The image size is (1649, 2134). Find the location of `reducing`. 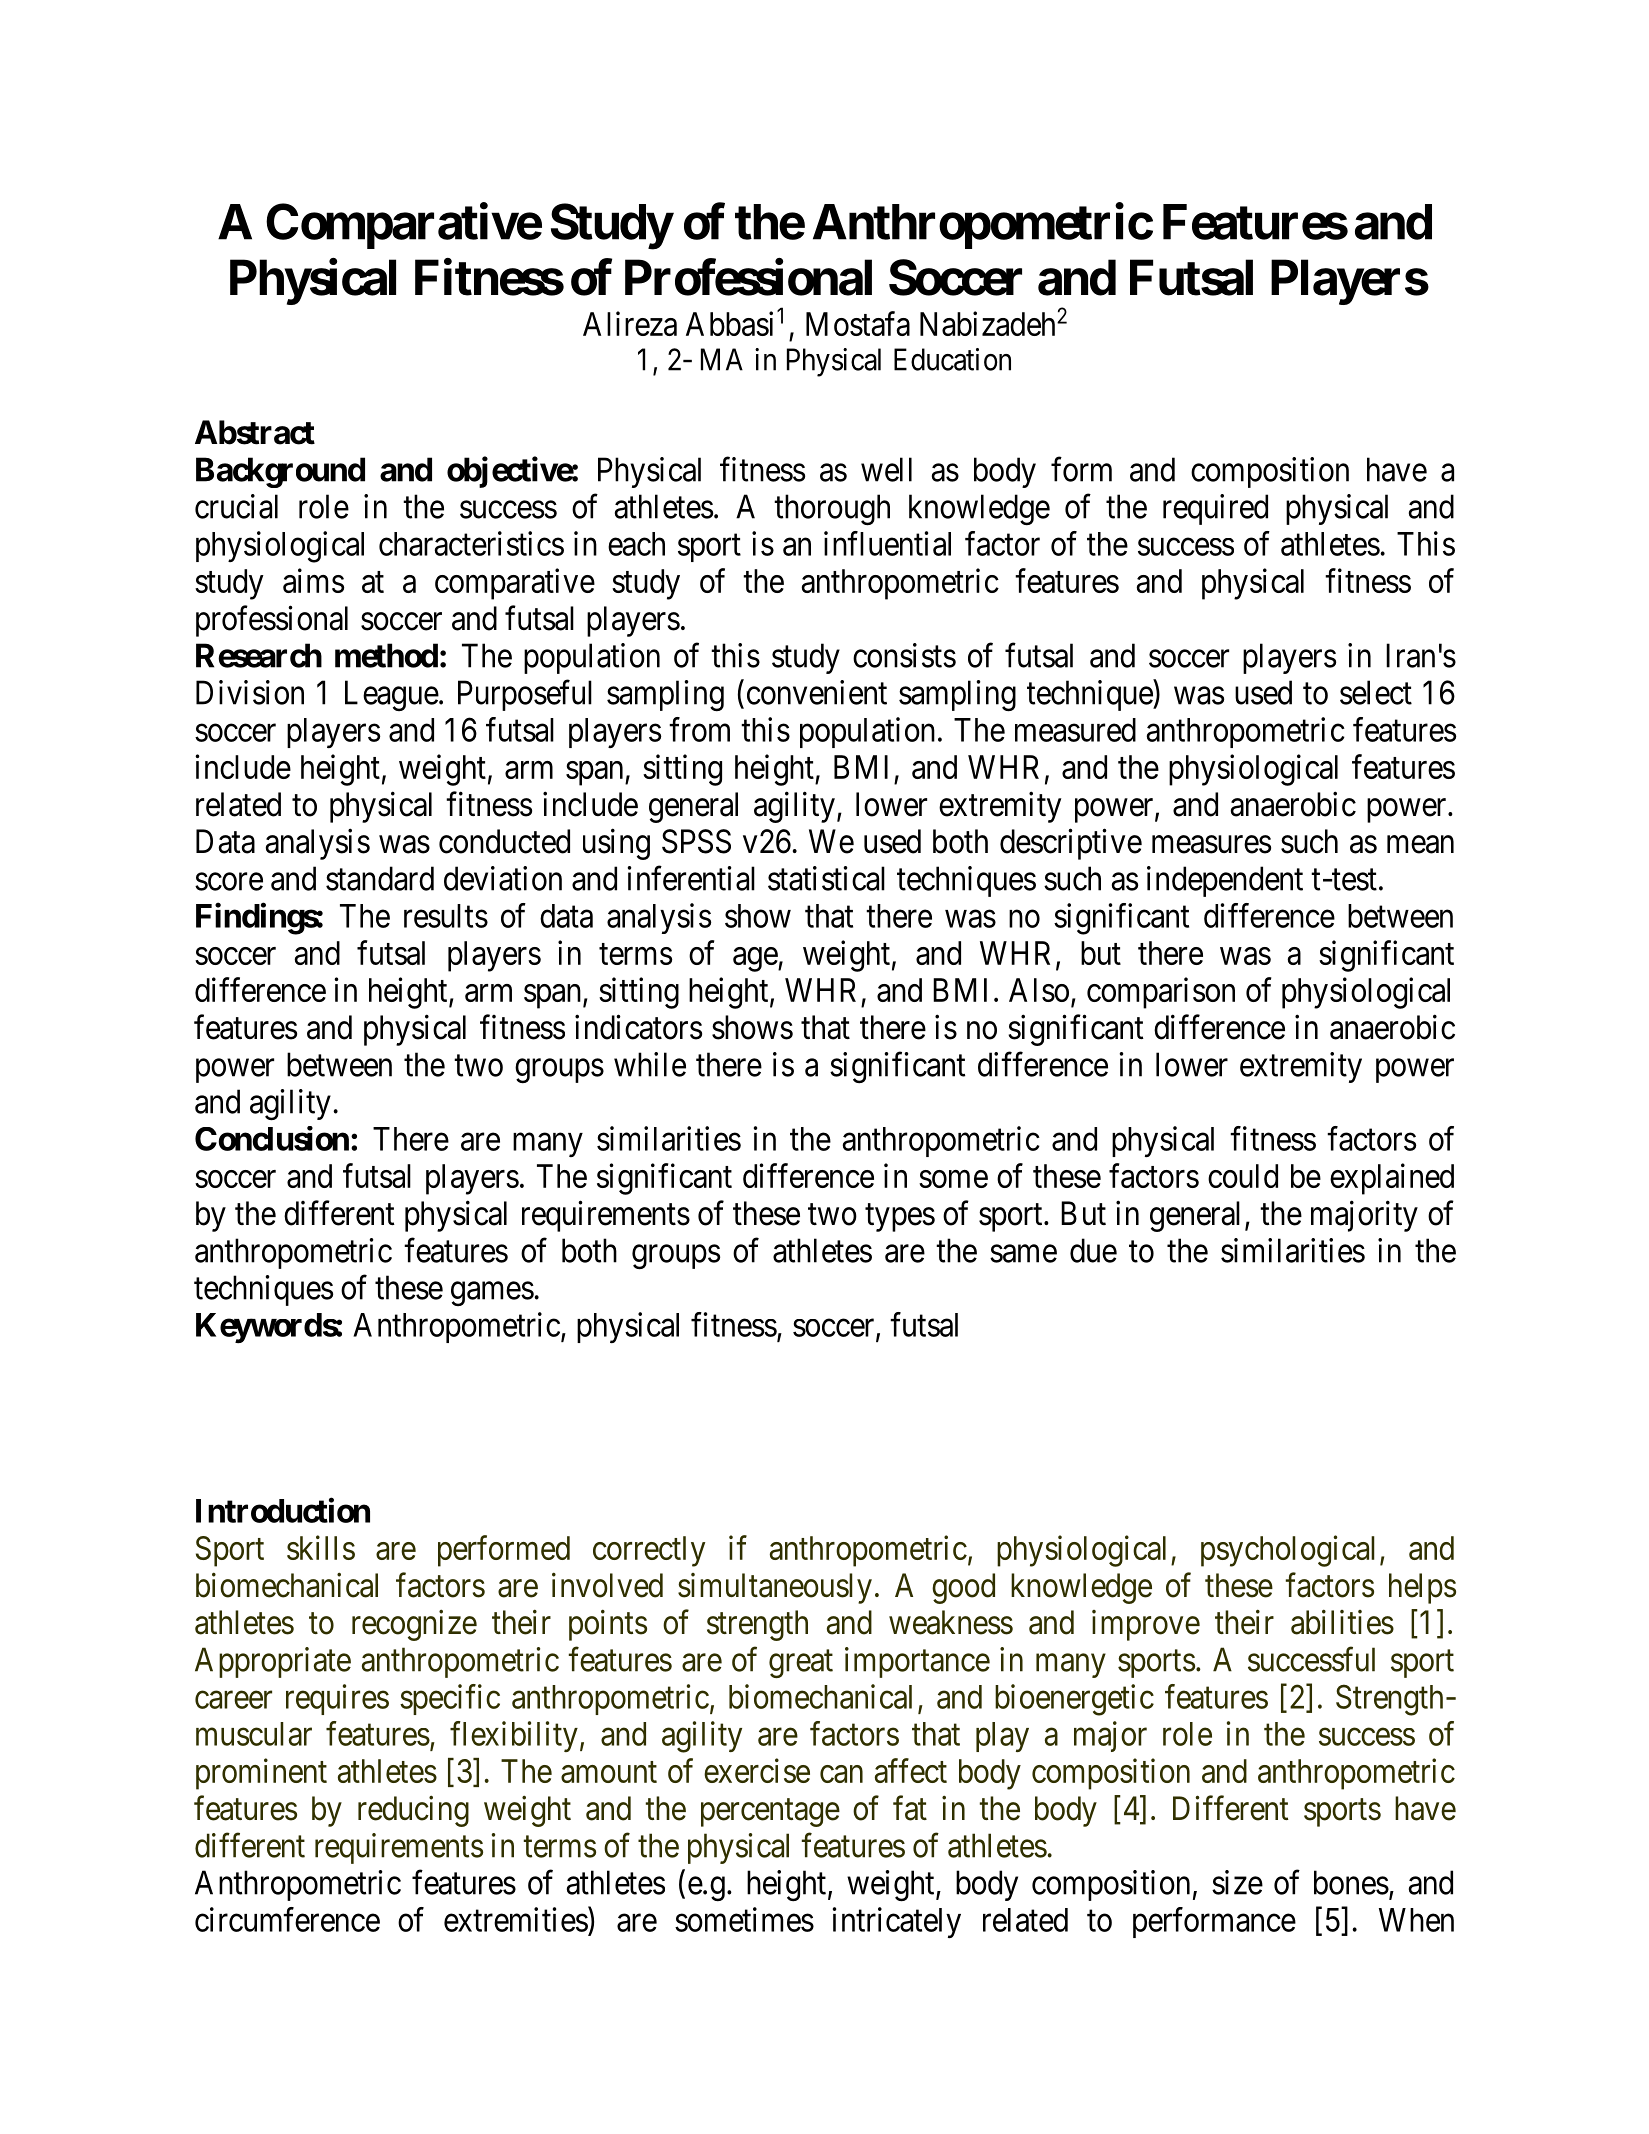

reducing is located at coordinates (413, 1811).
